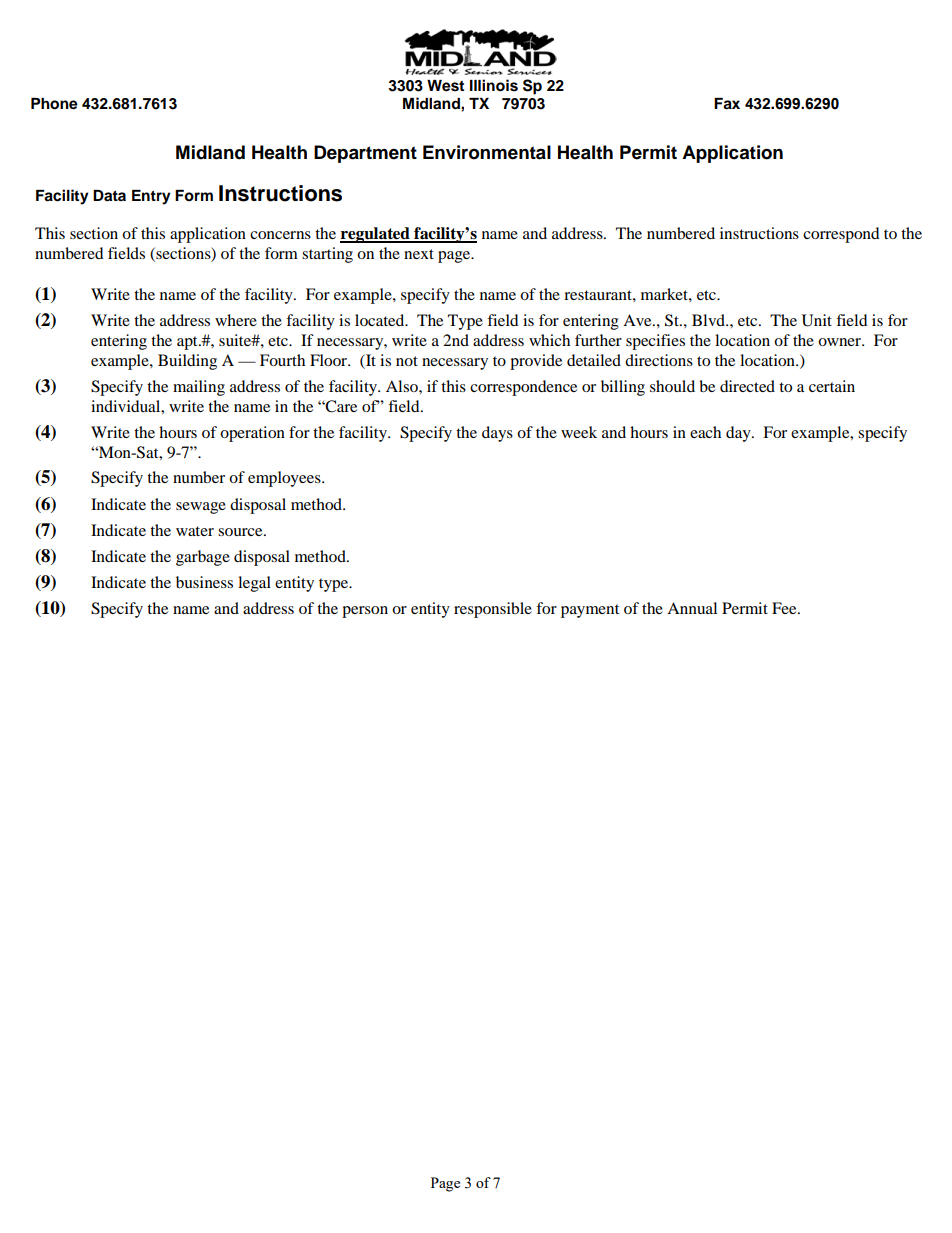 Image resolution: width=952 pixels, height=1233 pixels. Describe the element at coordinates (655, 342) in the screenshot. I see `specifies` at that location.
